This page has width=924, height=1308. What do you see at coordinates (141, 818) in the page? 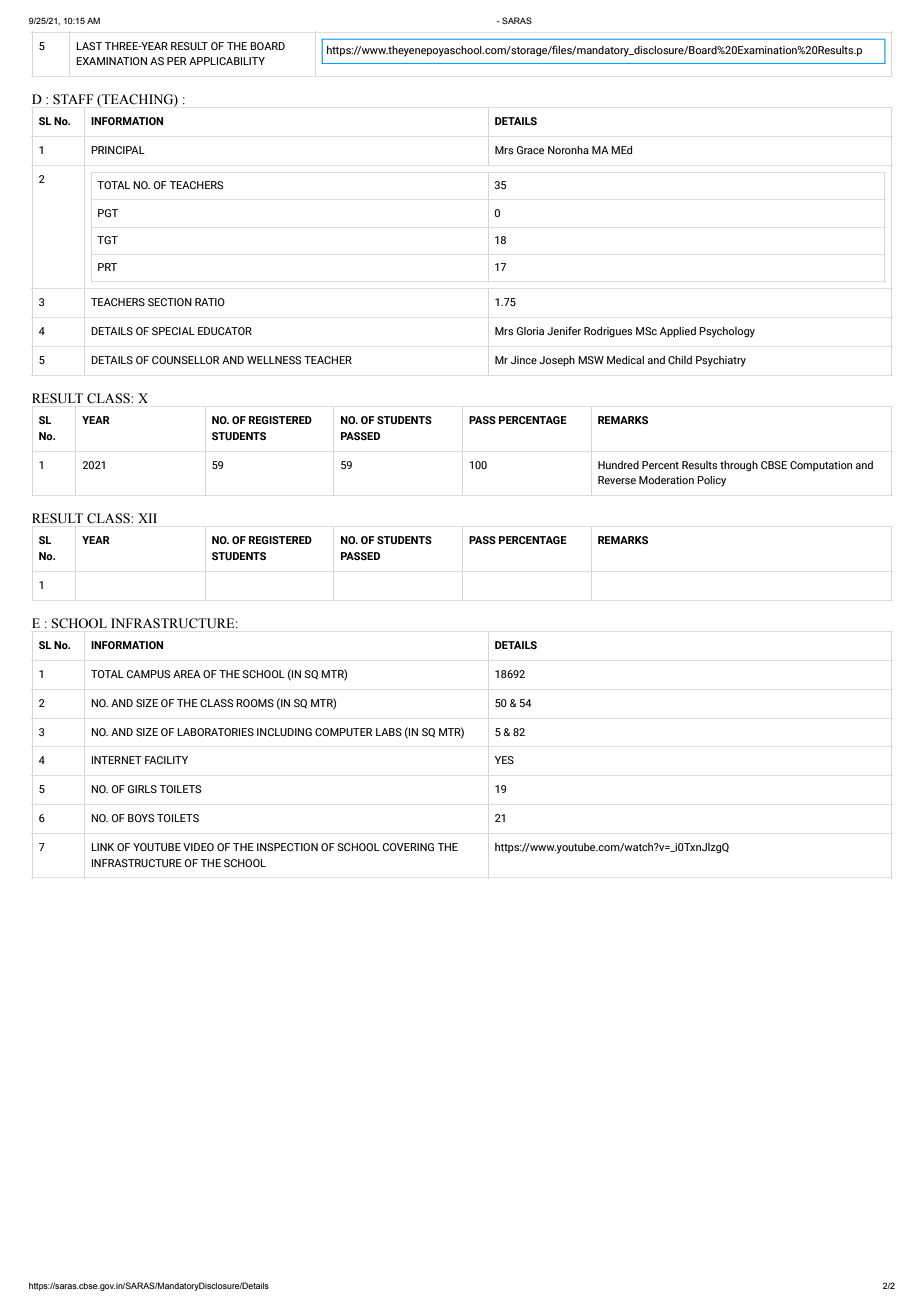
I see `BOYS` at bounding box center [141, 818].
